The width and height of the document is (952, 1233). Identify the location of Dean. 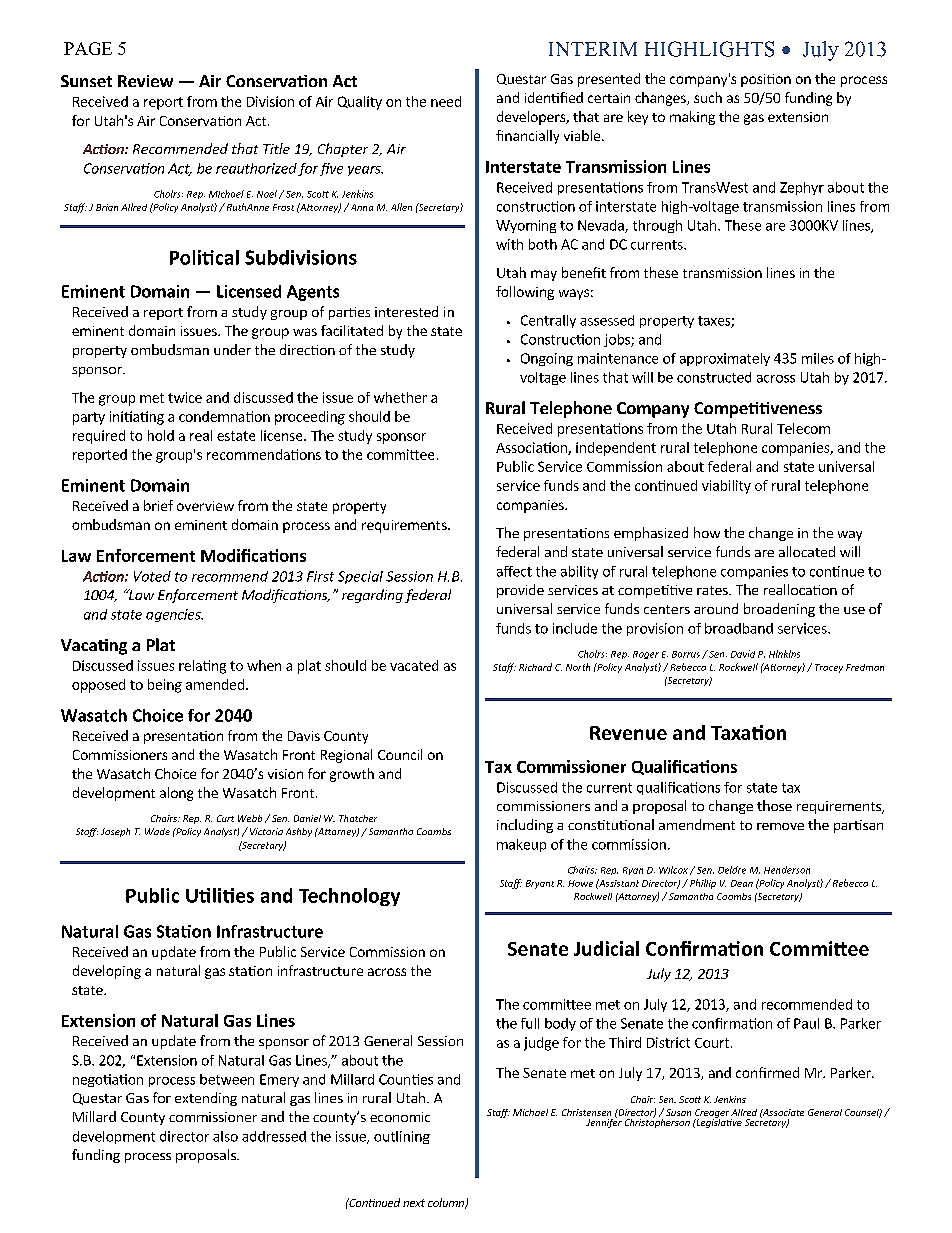
(742, 883).
